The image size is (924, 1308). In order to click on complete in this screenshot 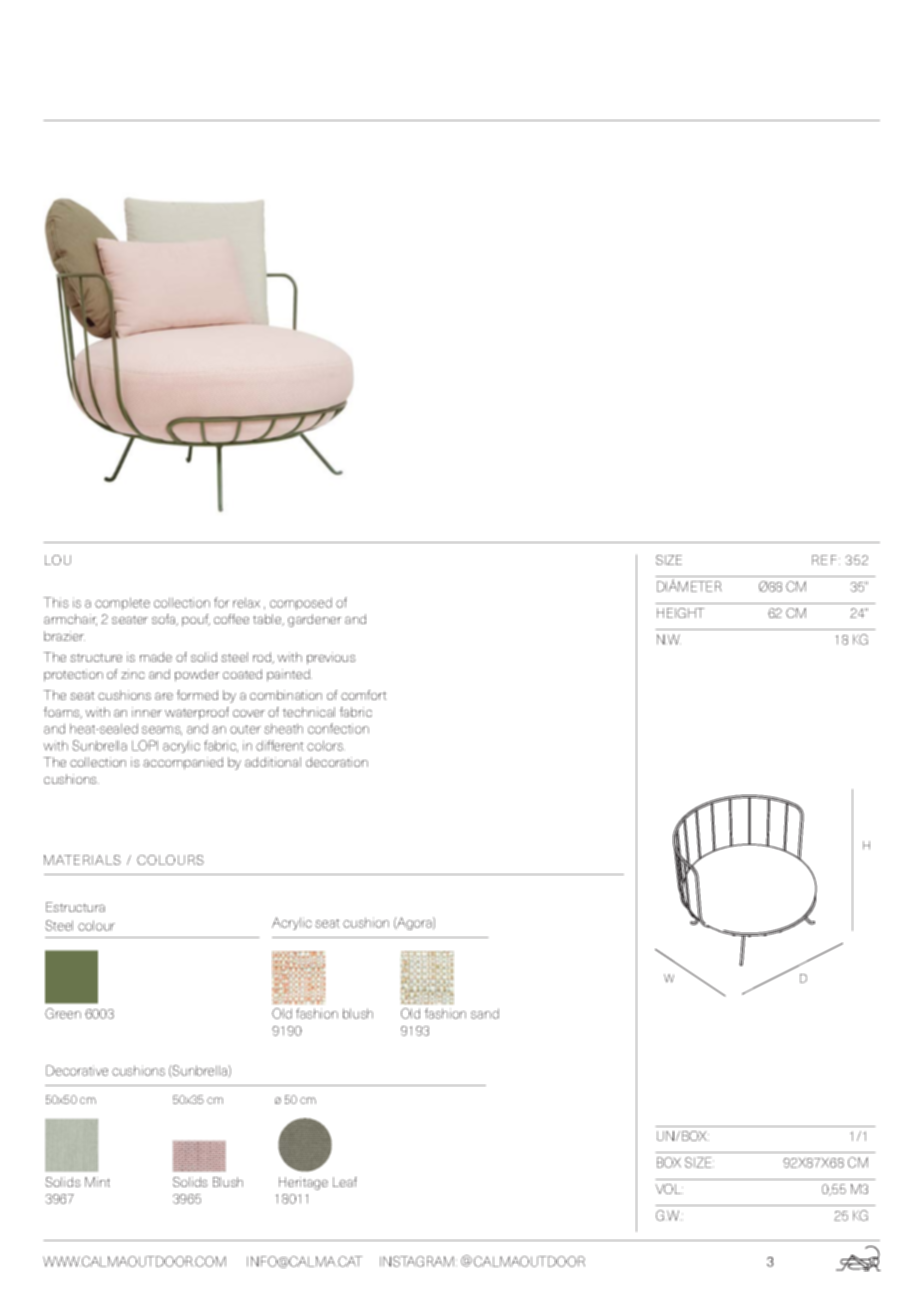, I will do `click(122, 603)`.
